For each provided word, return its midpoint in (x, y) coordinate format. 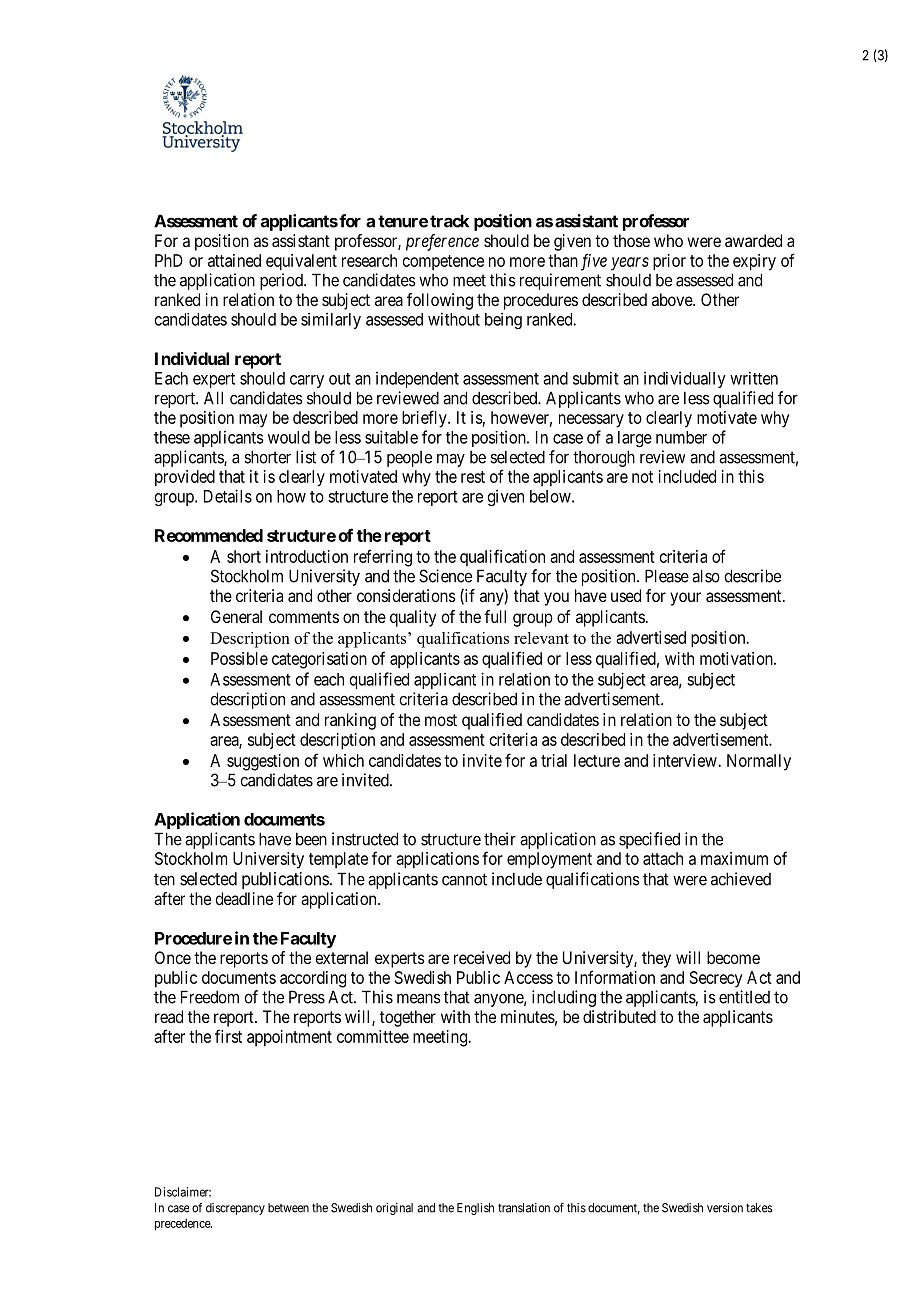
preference (442, 242)
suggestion (263, 762)
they (656, 959)
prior (669, 262)
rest (473, 477)
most (441, 720)
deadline (244, 898)
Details (228, 496)
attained (234, 260)
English (475, 1209)
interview (686, 760)
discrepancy (235, 1209)
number (681, 437)
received (482, 957)
